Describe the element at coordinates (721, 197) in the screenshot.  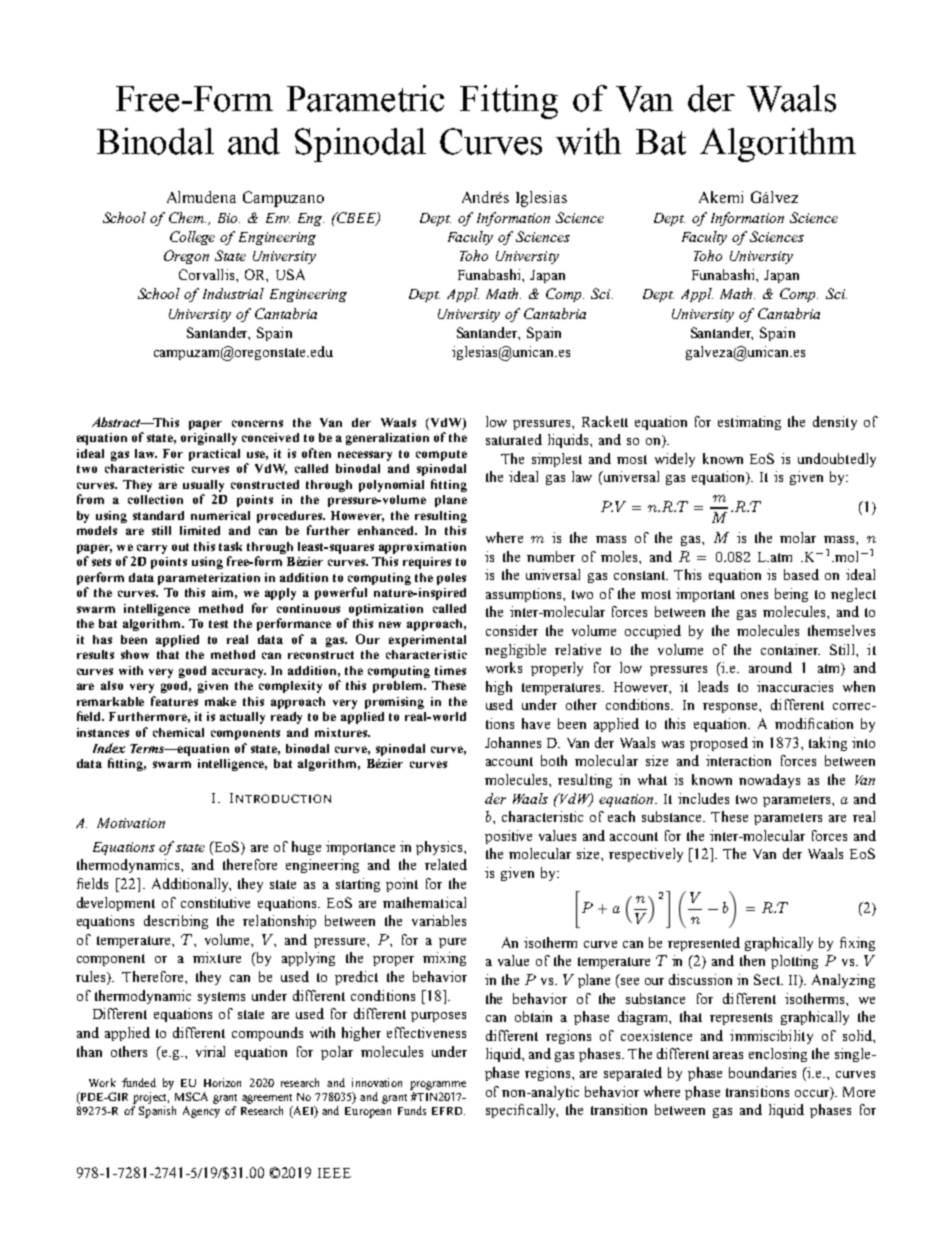
I see `Akemi` at that location.
